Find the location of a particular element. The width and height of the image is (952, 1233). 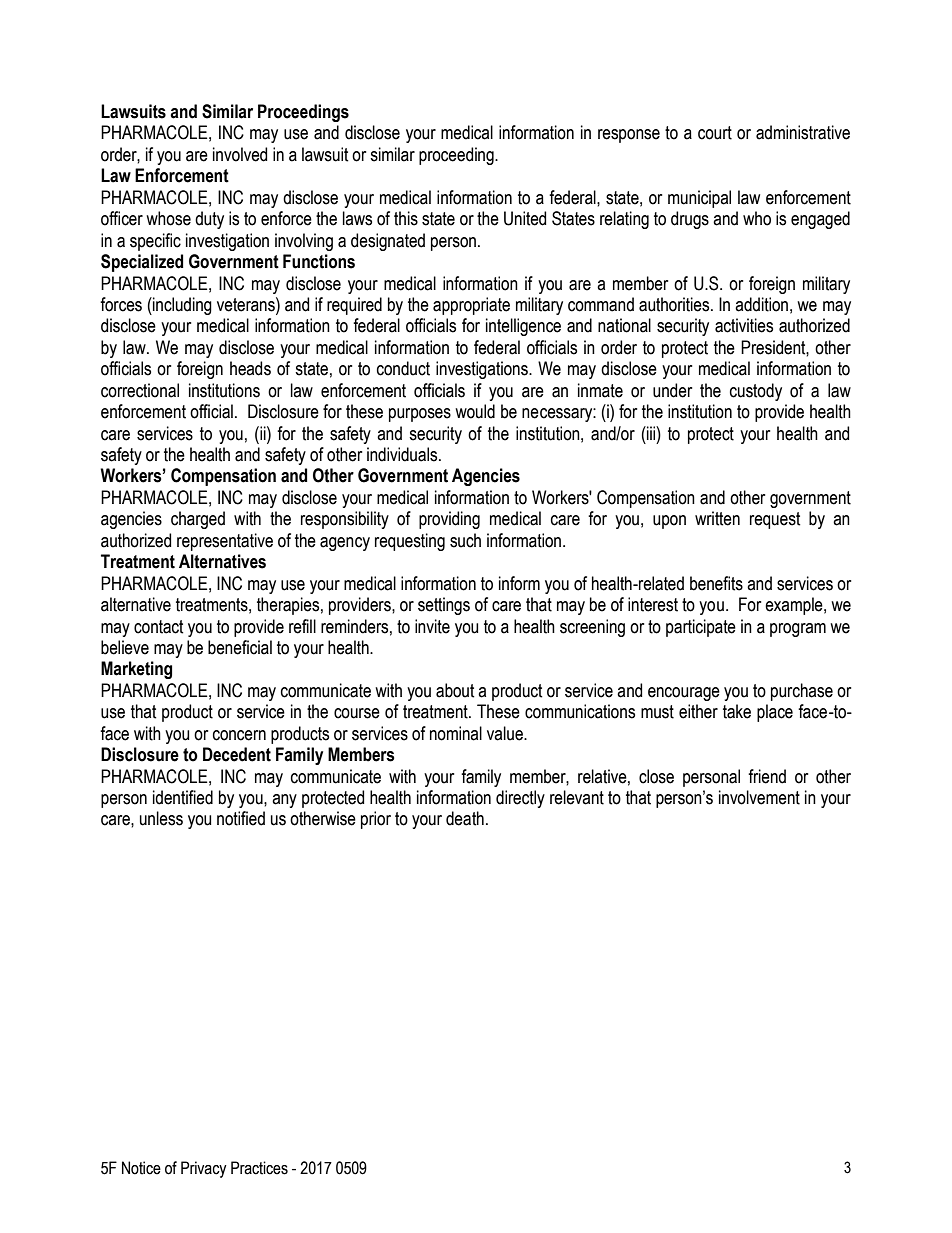

participate is located at coordinates (701, 628).
